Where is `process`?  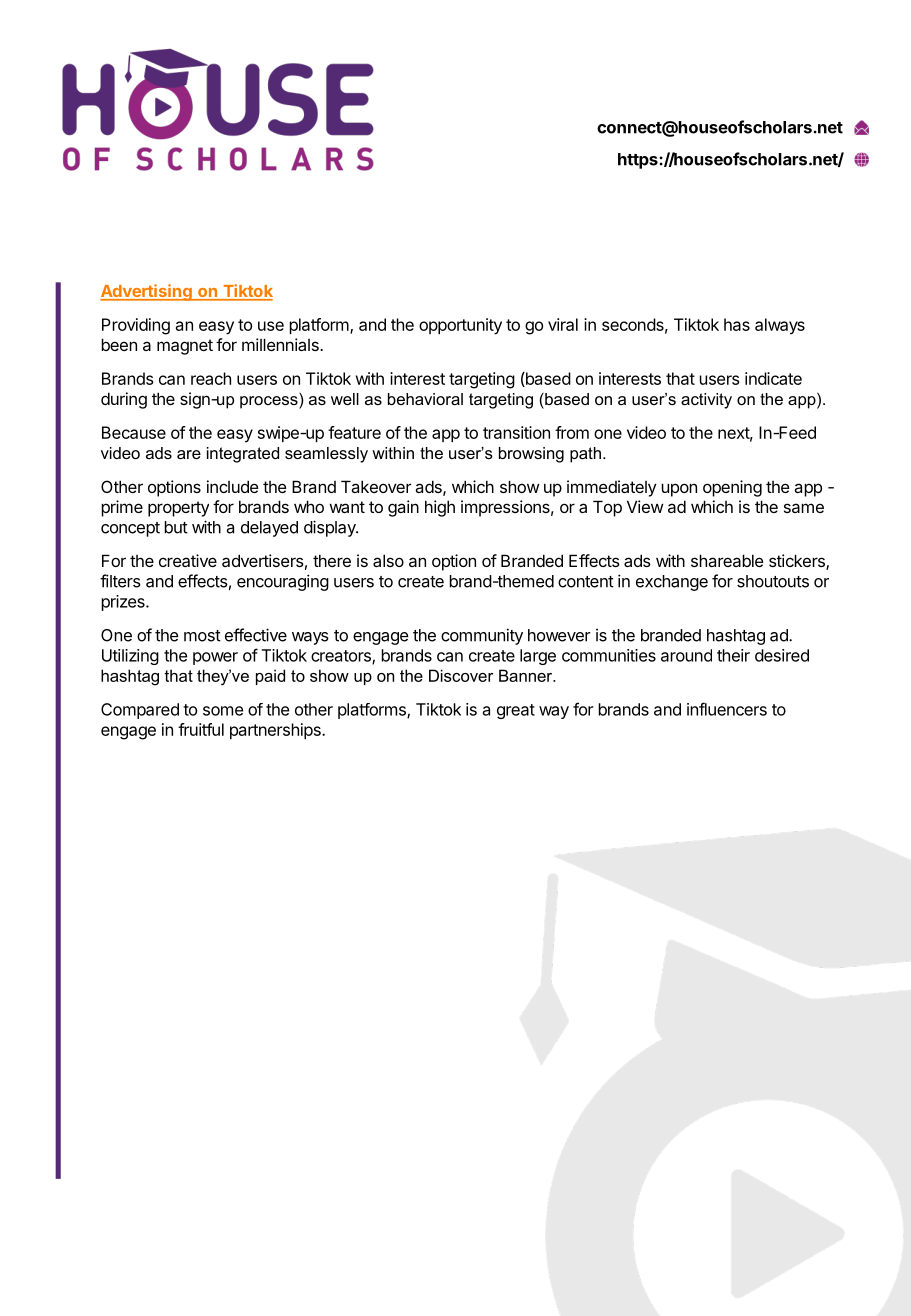 process is located at coordinates (270, 401).
